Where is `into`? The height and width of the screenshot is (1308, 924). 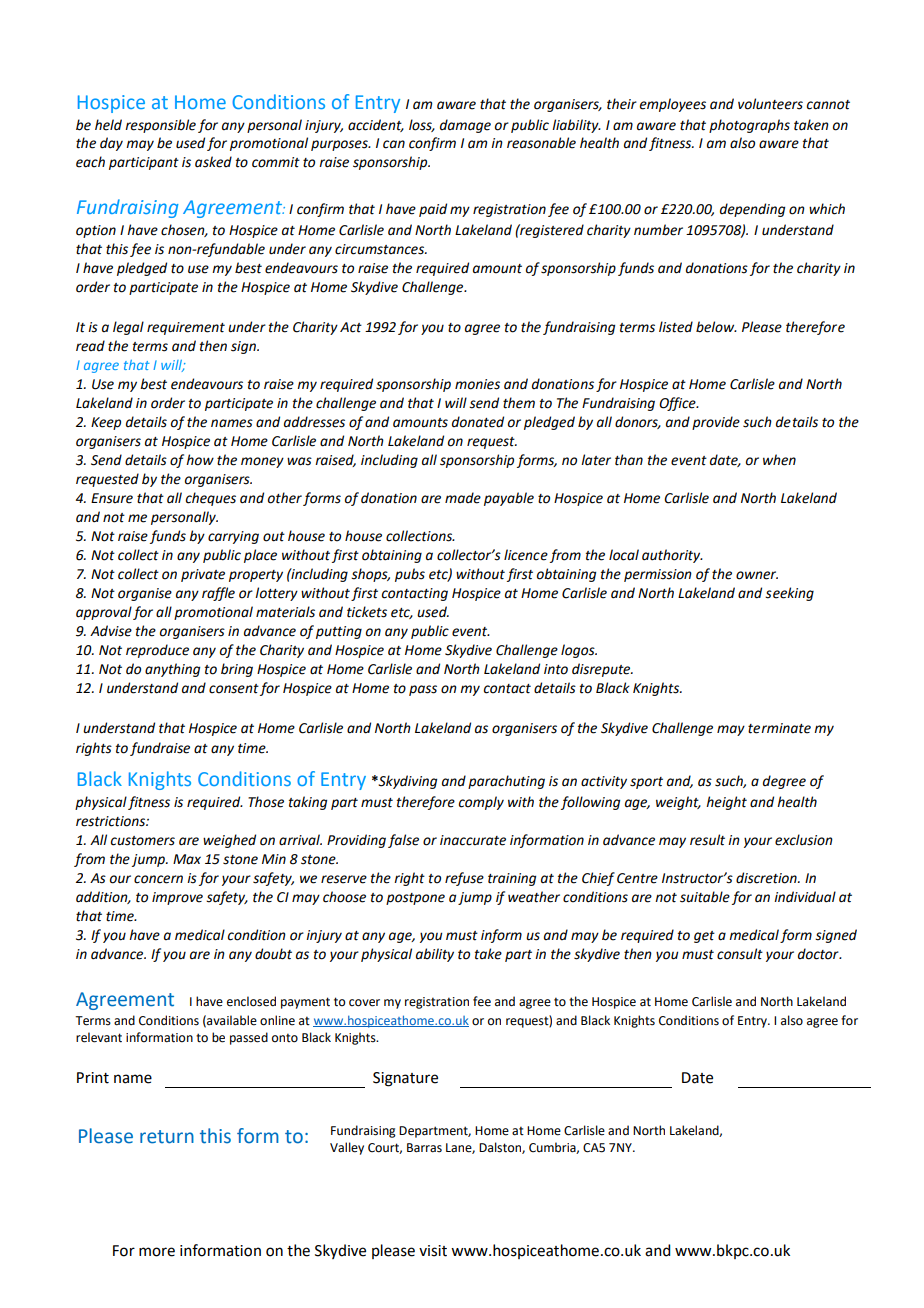 into is located at coordinates (556, 669).
